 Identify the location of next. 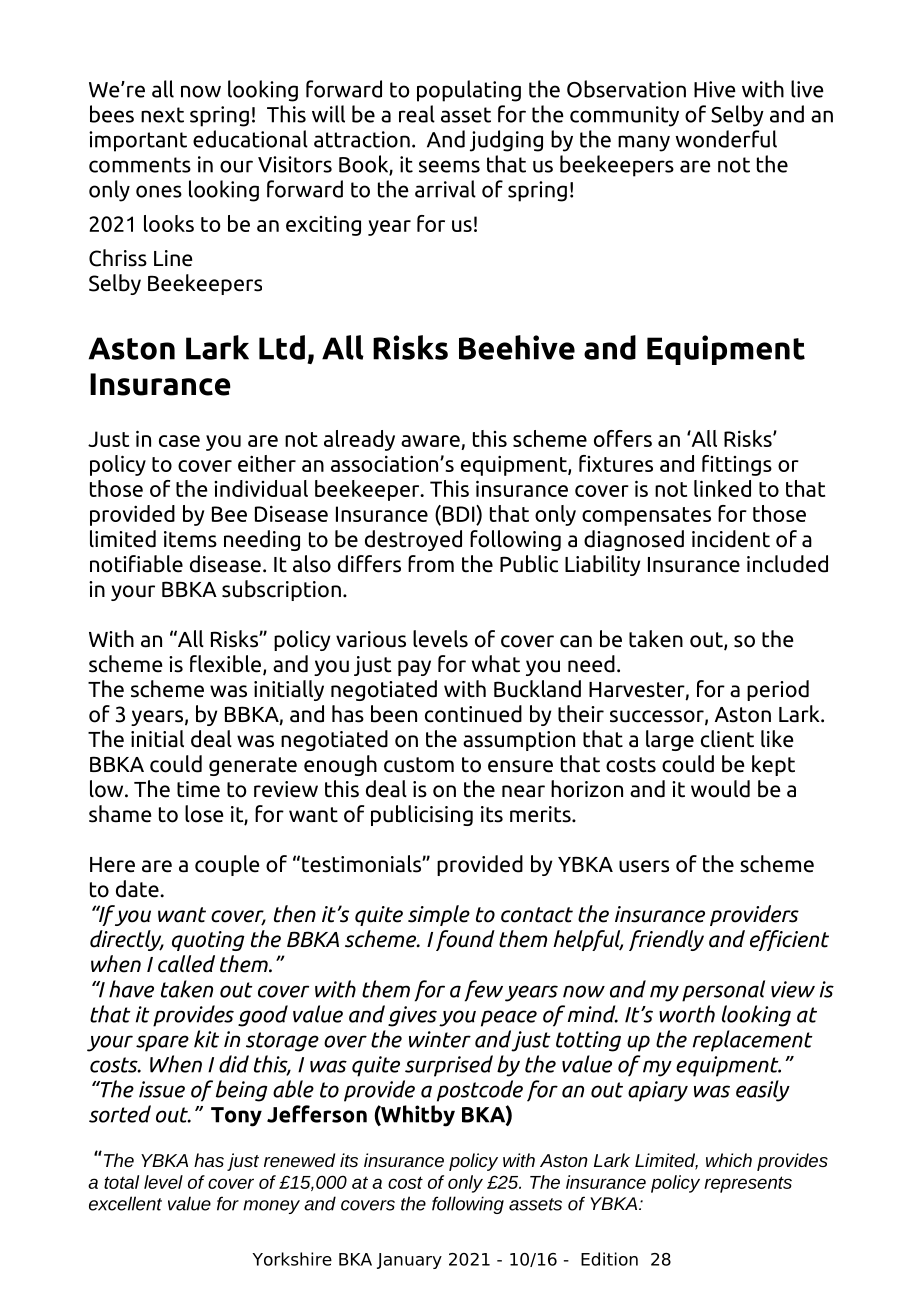
(162, 115).
